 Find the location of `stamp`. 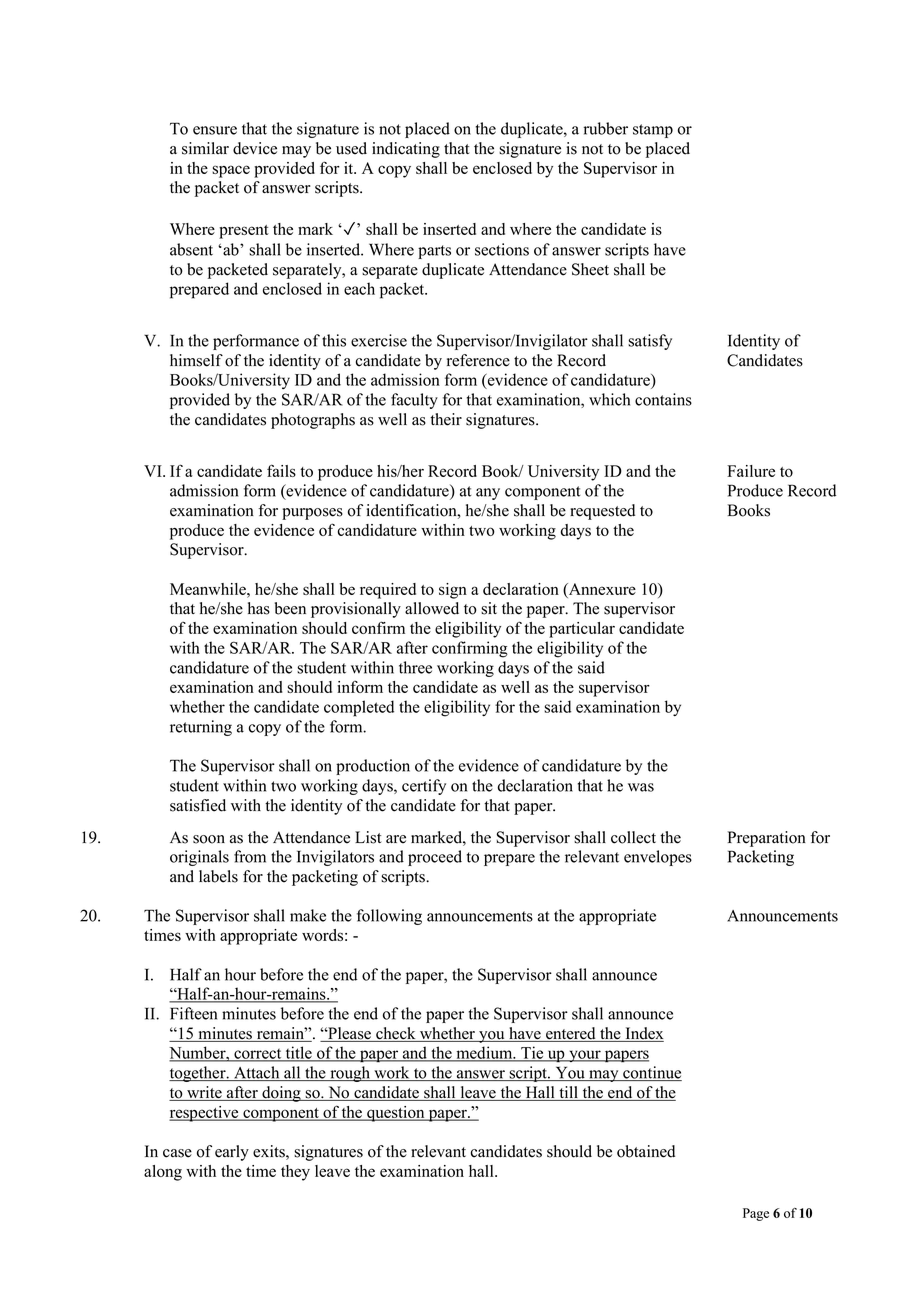

stamp is located at coordinates (653, 131).
